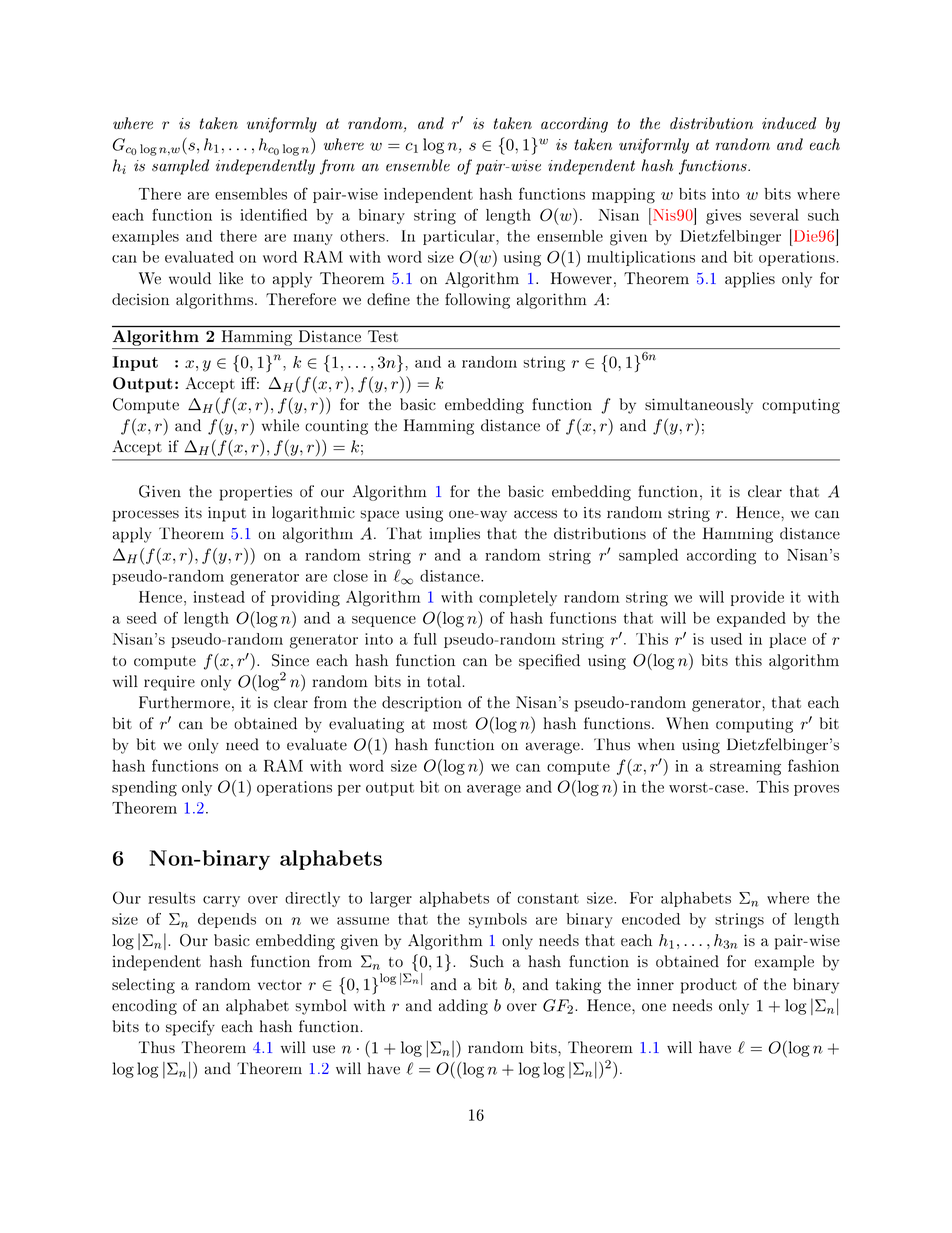 This document has height=1233, width=952. I want to click on simultaneously, so click(699, 406).
